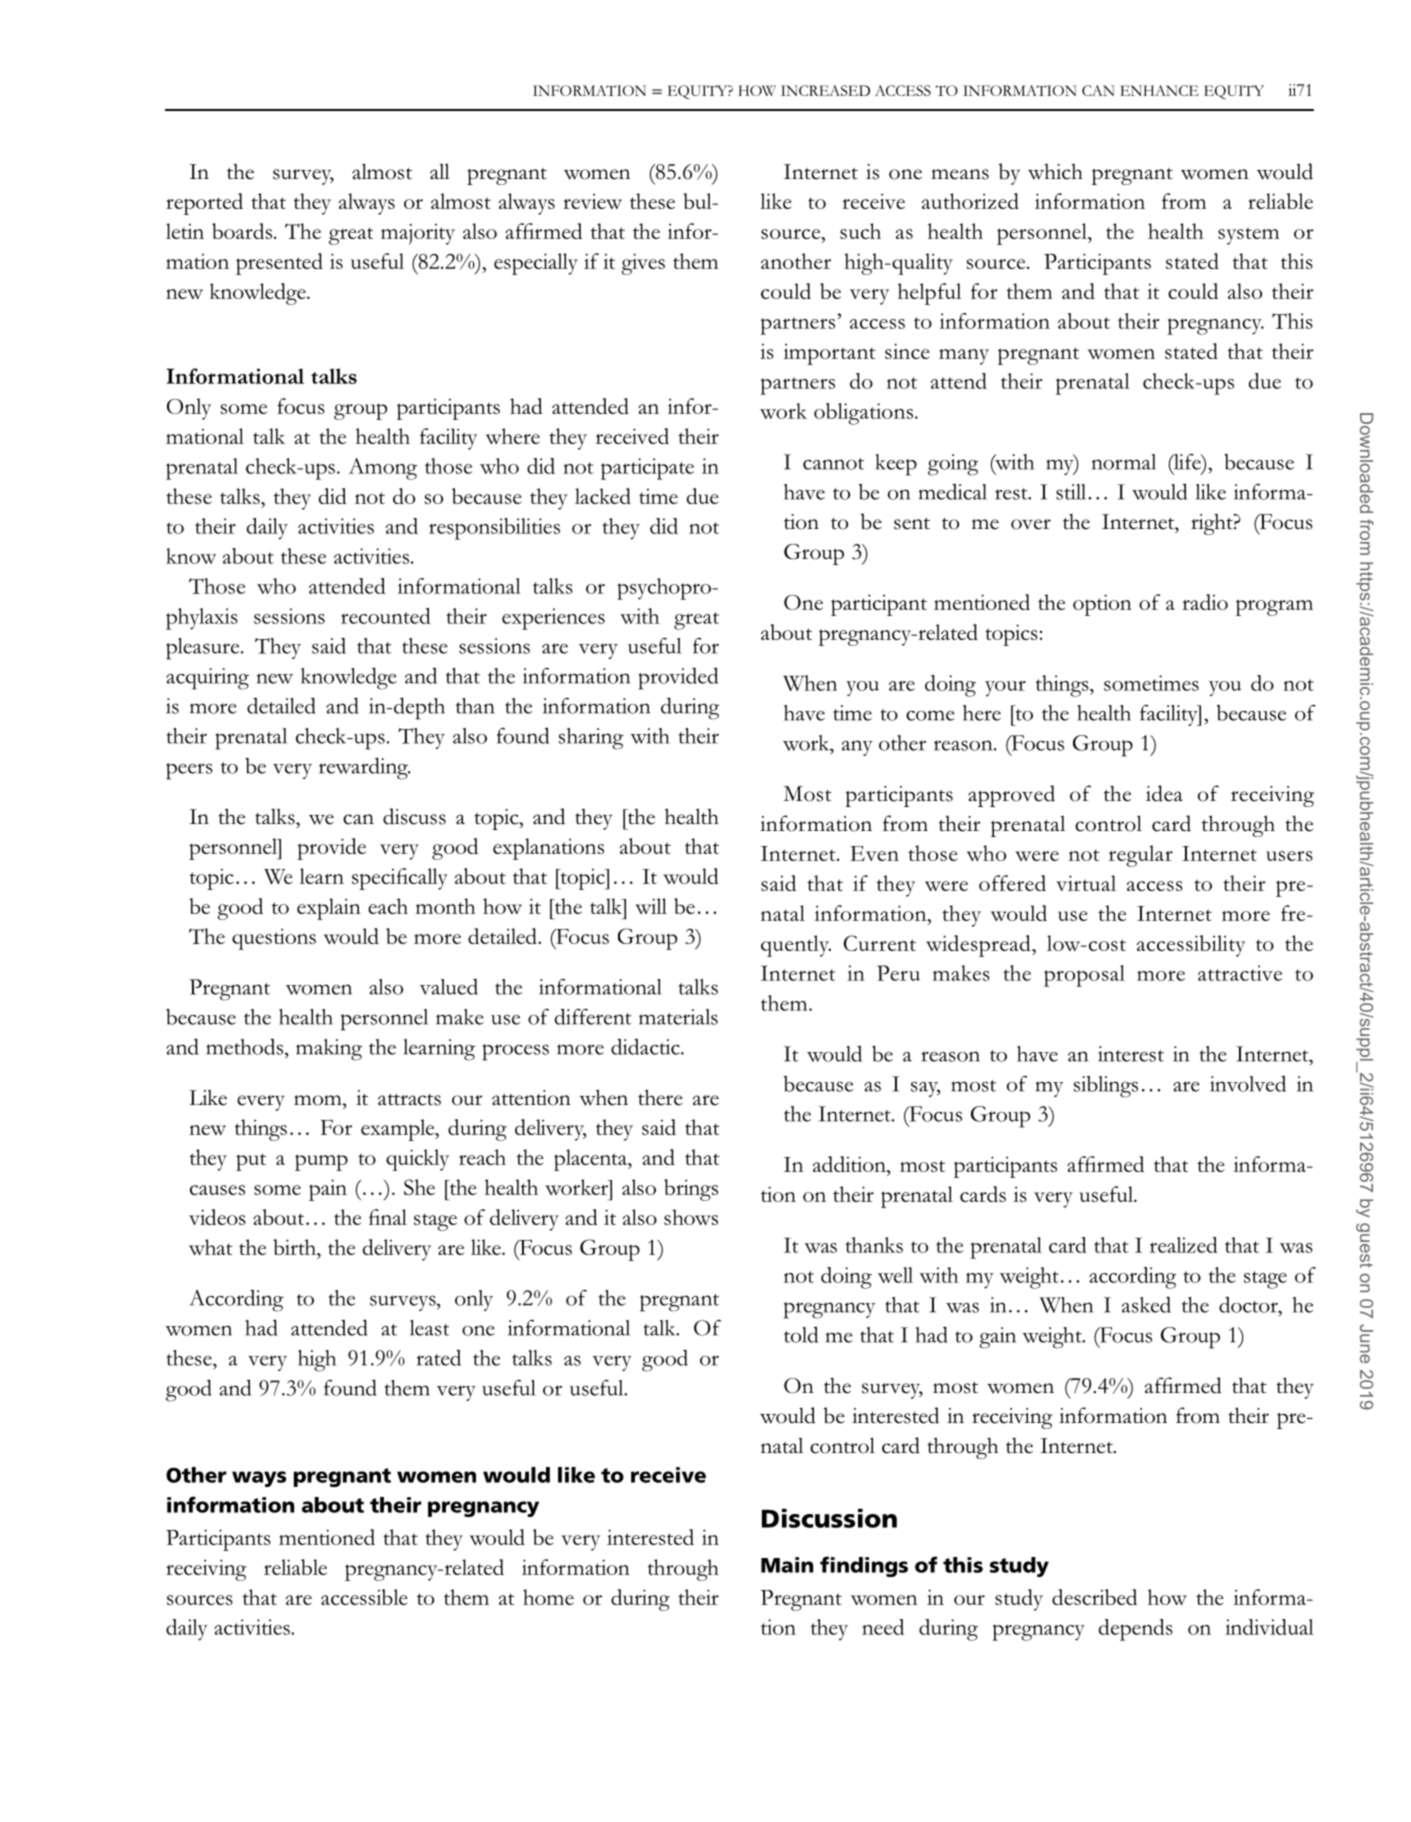 The image size is (1411, 1822). Describe the element at coordinates (651, 906) in the document. I see `will` at that location.
